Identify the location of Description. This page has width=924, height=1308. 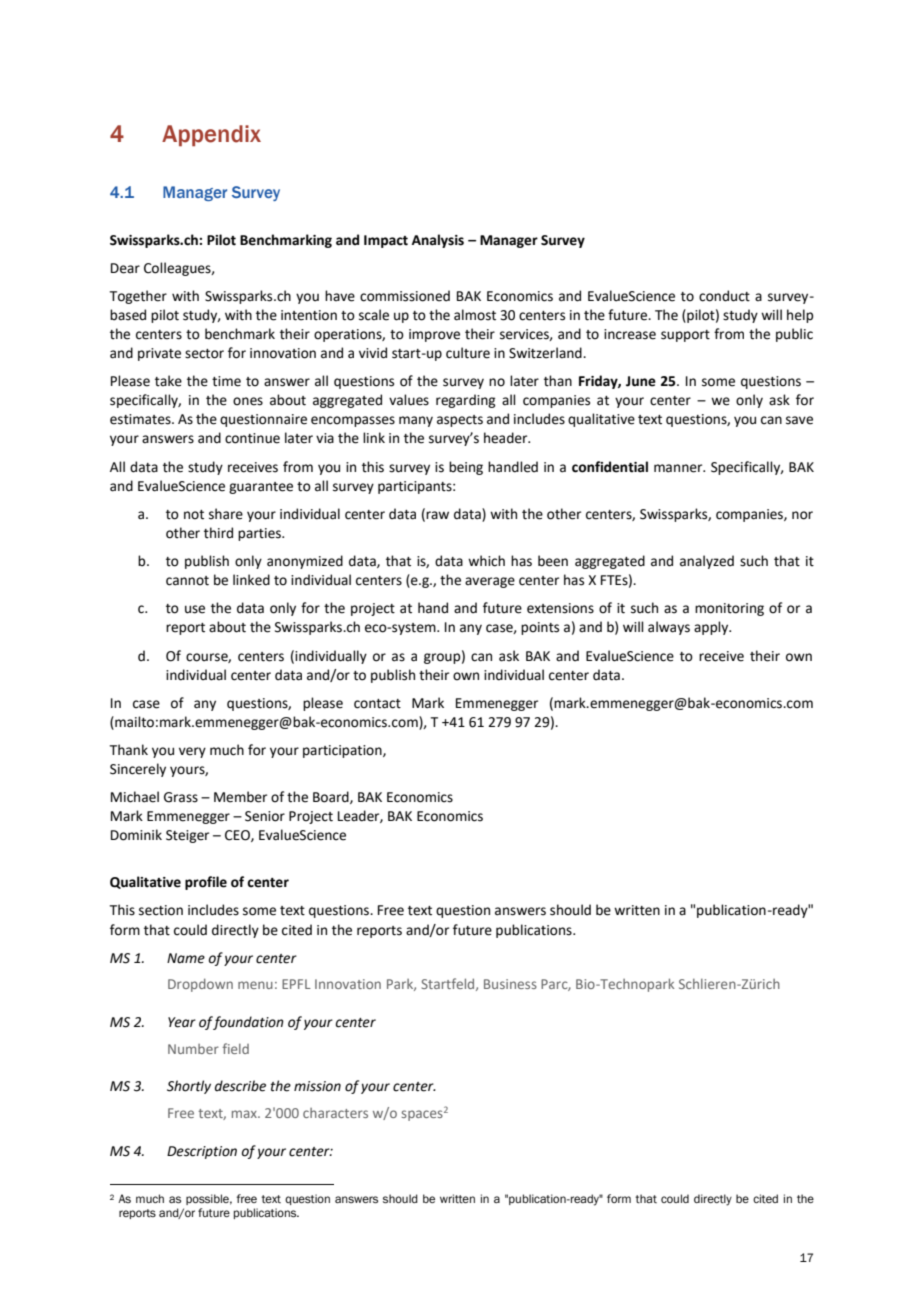
(202, 1152).
